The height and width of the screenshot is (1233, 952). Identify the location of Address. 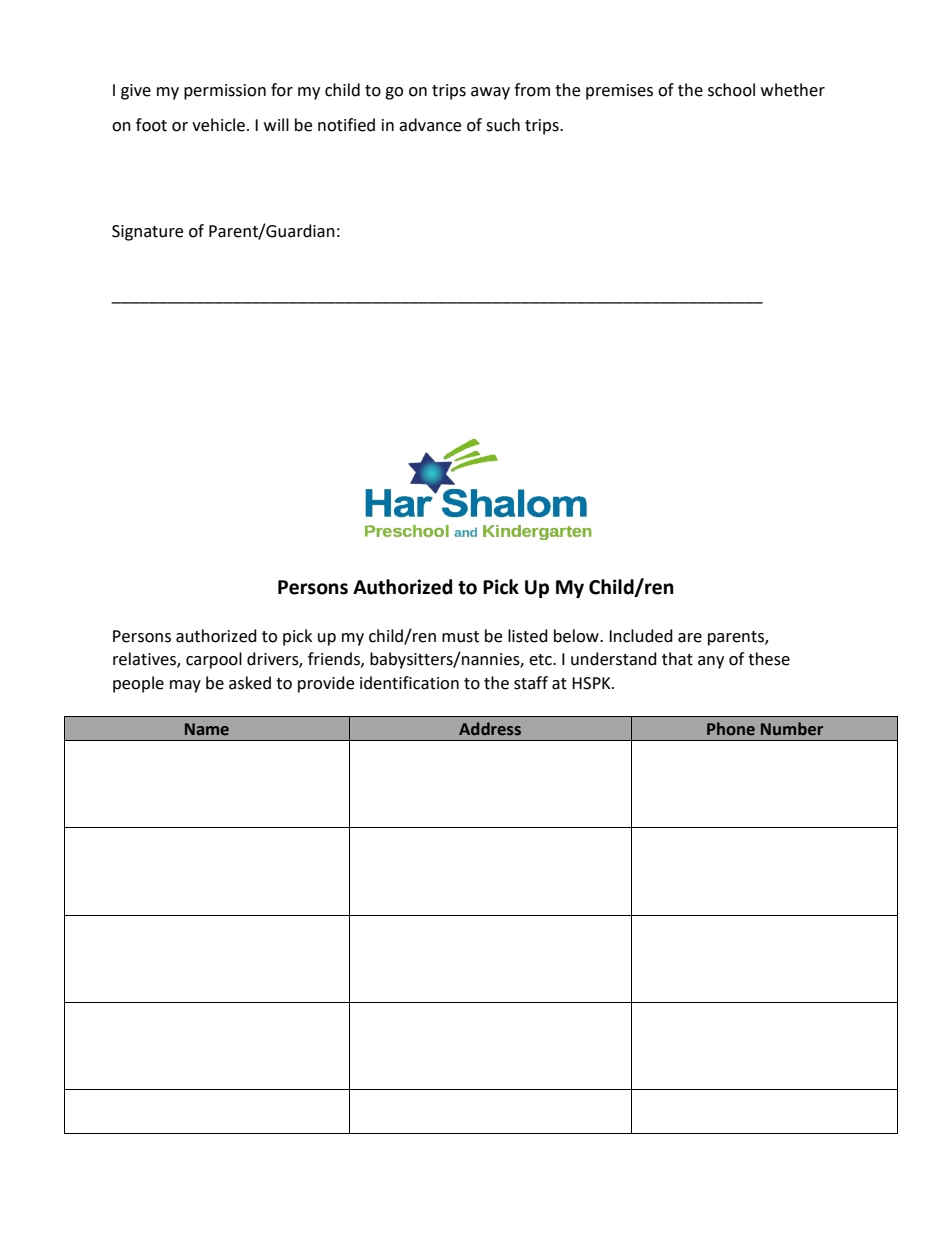
(490, 729).
